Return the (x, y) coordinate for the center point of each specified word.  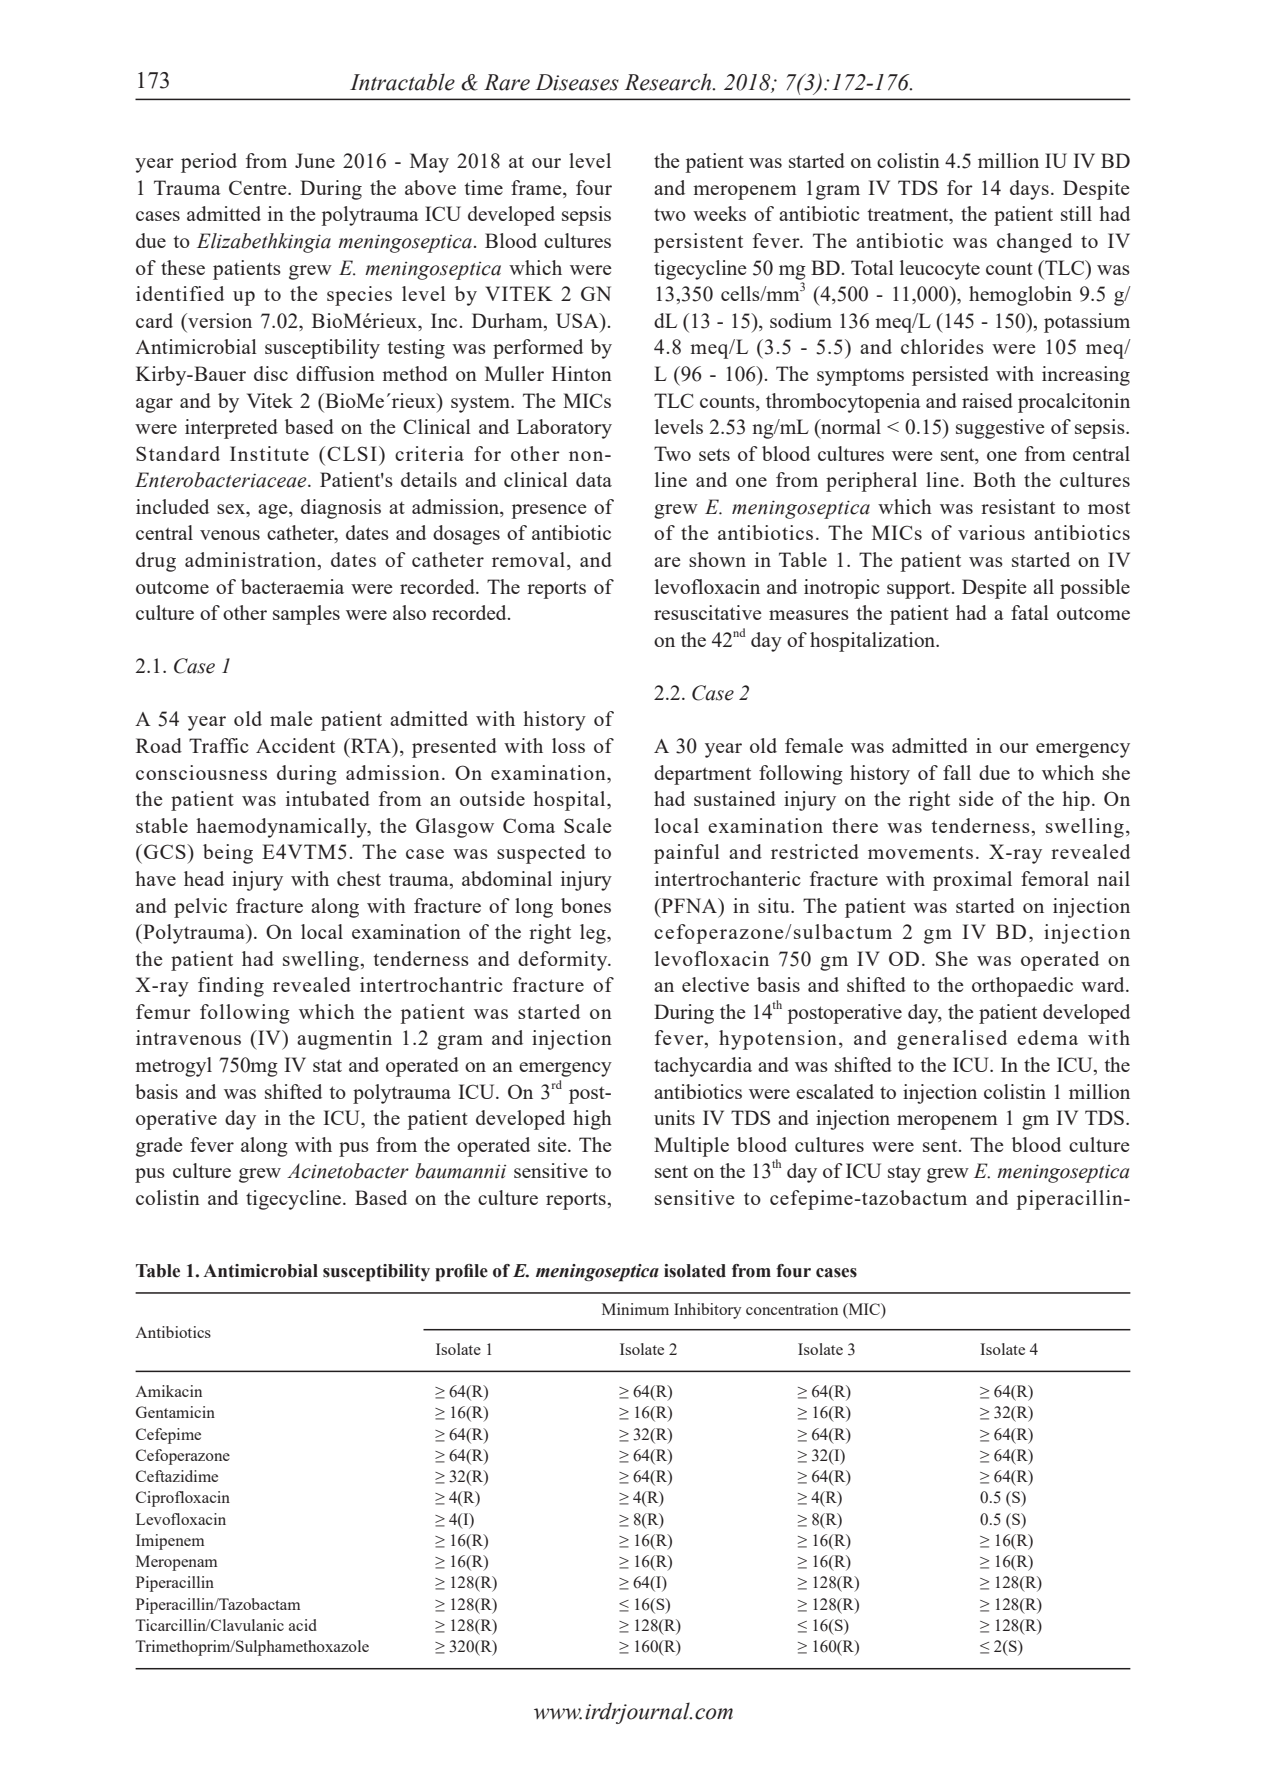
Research (669, 82)
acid (303, 1625)
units (674, 1117)
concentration (792, 1309)
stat (327, 1065)
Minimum (635, 1309)
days (1029, 190)
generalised (952, 1040)
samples (306, 615)
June (315, 160)
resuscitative (708, 612)
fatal (1030, 612)
